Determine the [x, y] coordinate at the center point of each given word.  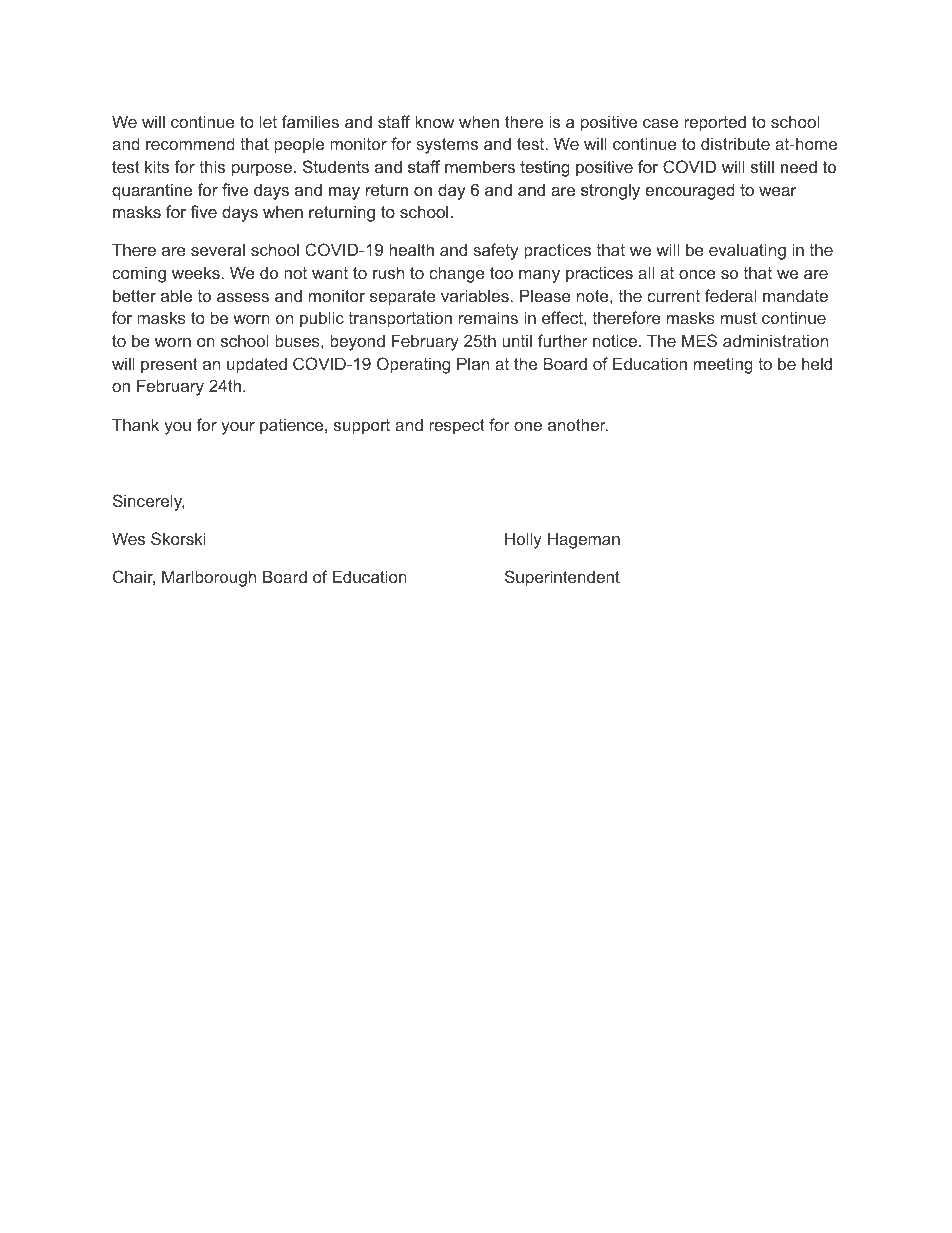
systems [447, 146]
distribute [735, 143]
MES [699, 340]
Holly [523, 540]
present [169, 366]
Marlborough [209, 578]
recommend [190, 143]
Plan [473, 363]
